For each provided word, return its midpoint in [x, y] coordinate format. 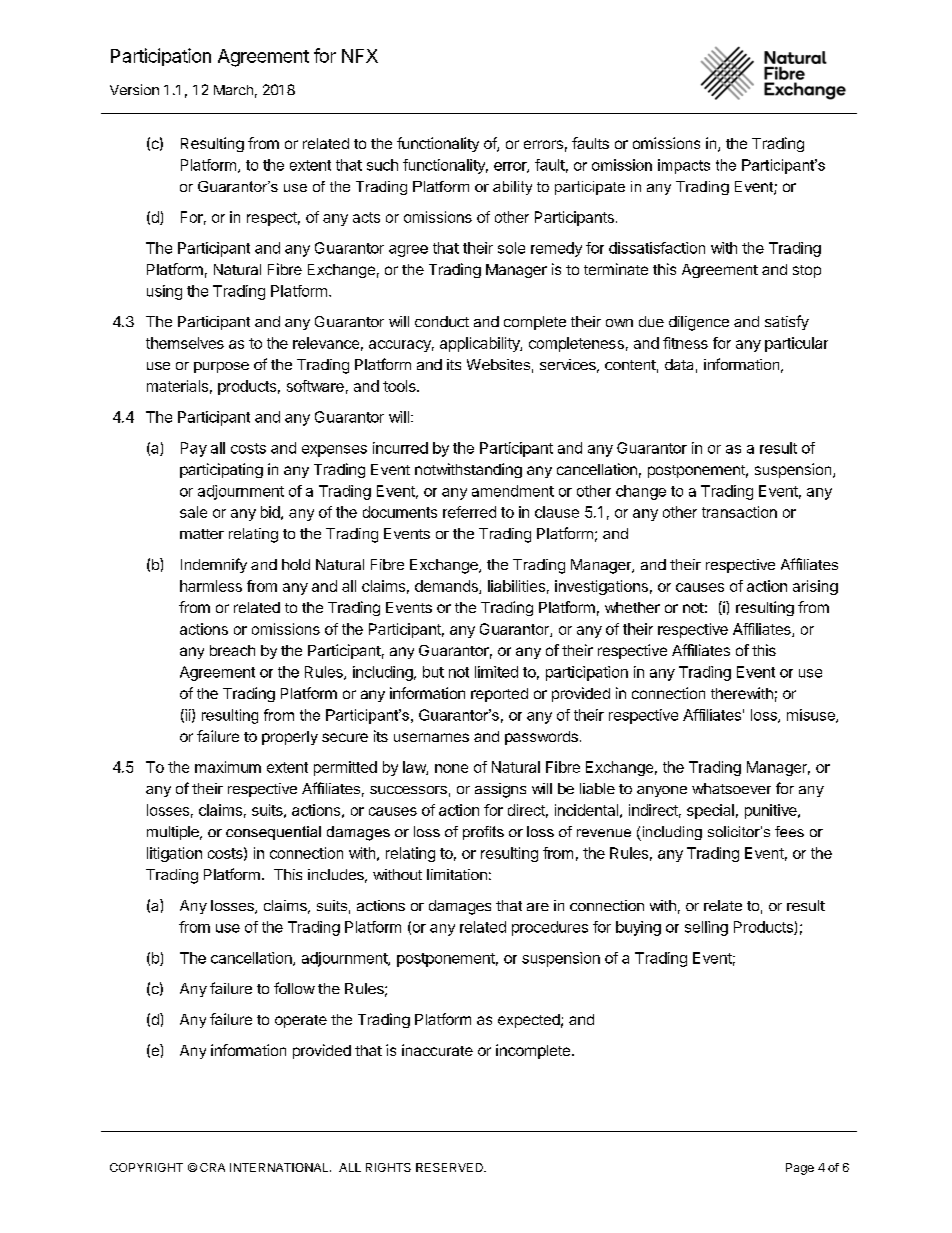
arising [815, 587]
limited [496, 672]
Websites [498, 364]
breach [232, 650]
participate [590, 188]
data [679, 364]
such [382, 165]
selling [706, 928]
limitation [457, 874]
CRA [212, 1167]
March [233, 90]
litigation [174, 854]
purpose [221, 367]
